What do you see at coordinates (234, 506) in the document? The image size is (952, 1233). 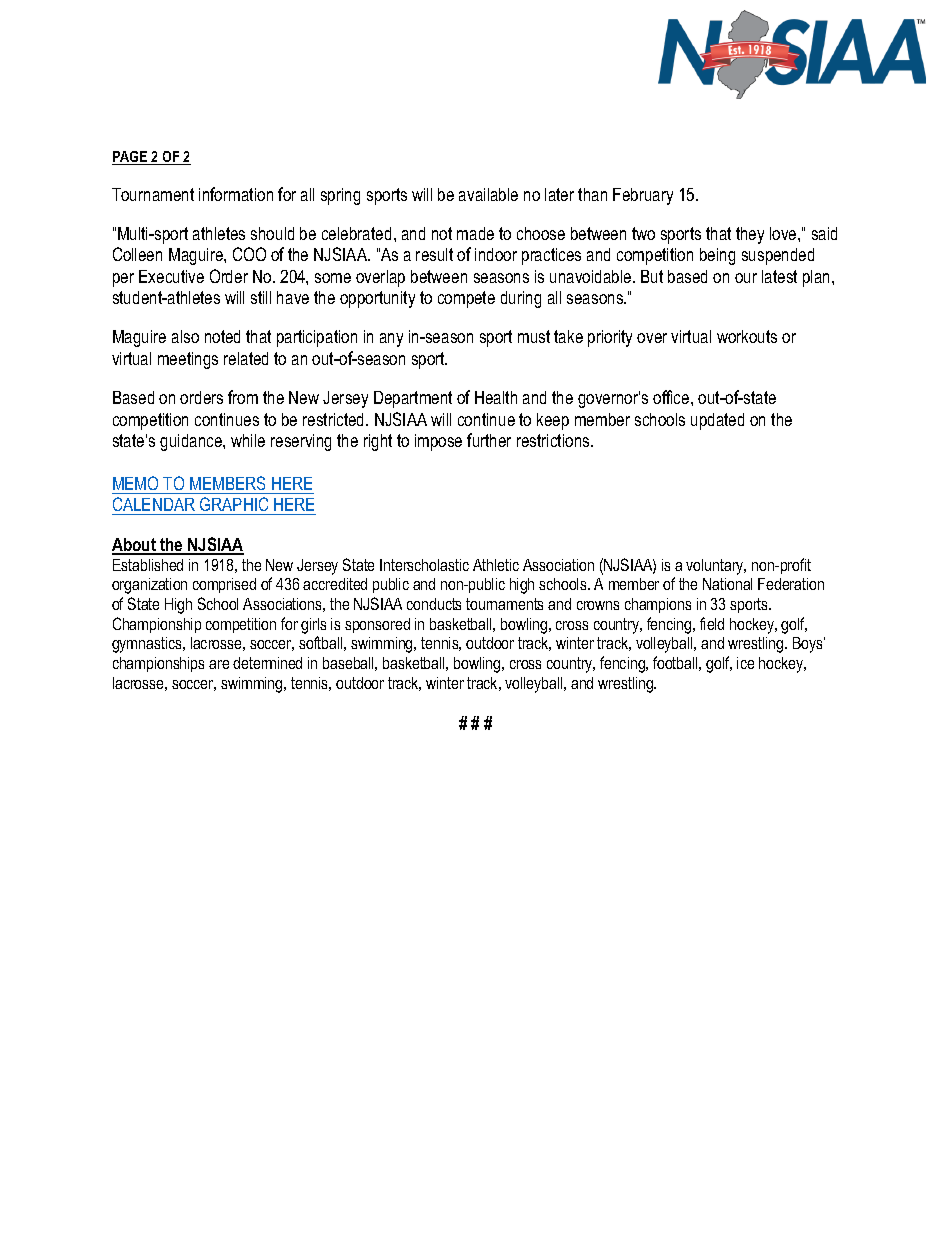 I see `GRAPHIC` at bounding box center [234, 506].
